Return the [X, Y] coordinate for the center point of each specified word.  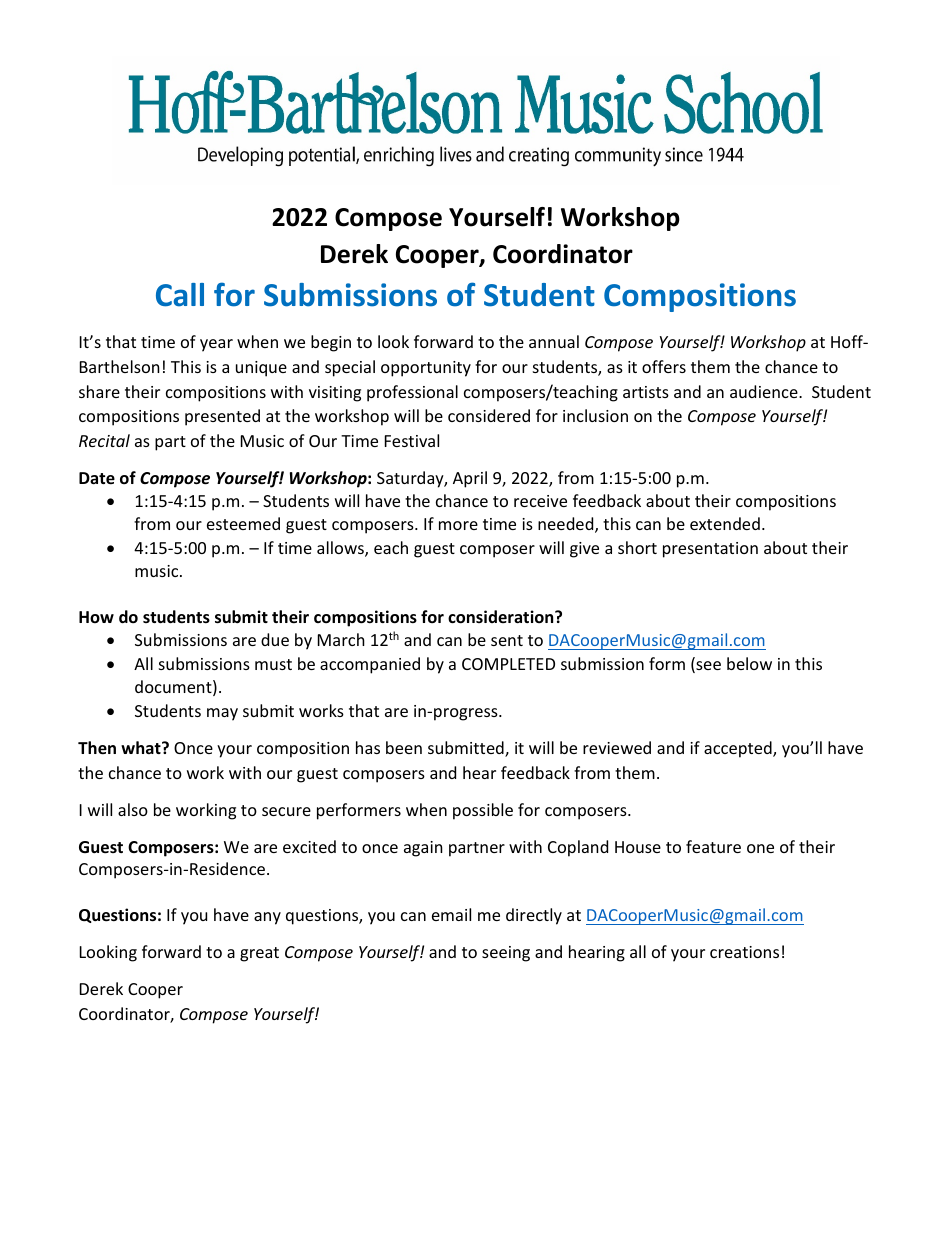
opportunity [426, 369]
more [458, 525]
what [142, 747]
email [451, 914]
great [259, 954]
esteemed [243, 523]
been [404, 747]
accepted [739, 749]
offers [664, 366]
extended [725, 523]
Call [180, 295]
